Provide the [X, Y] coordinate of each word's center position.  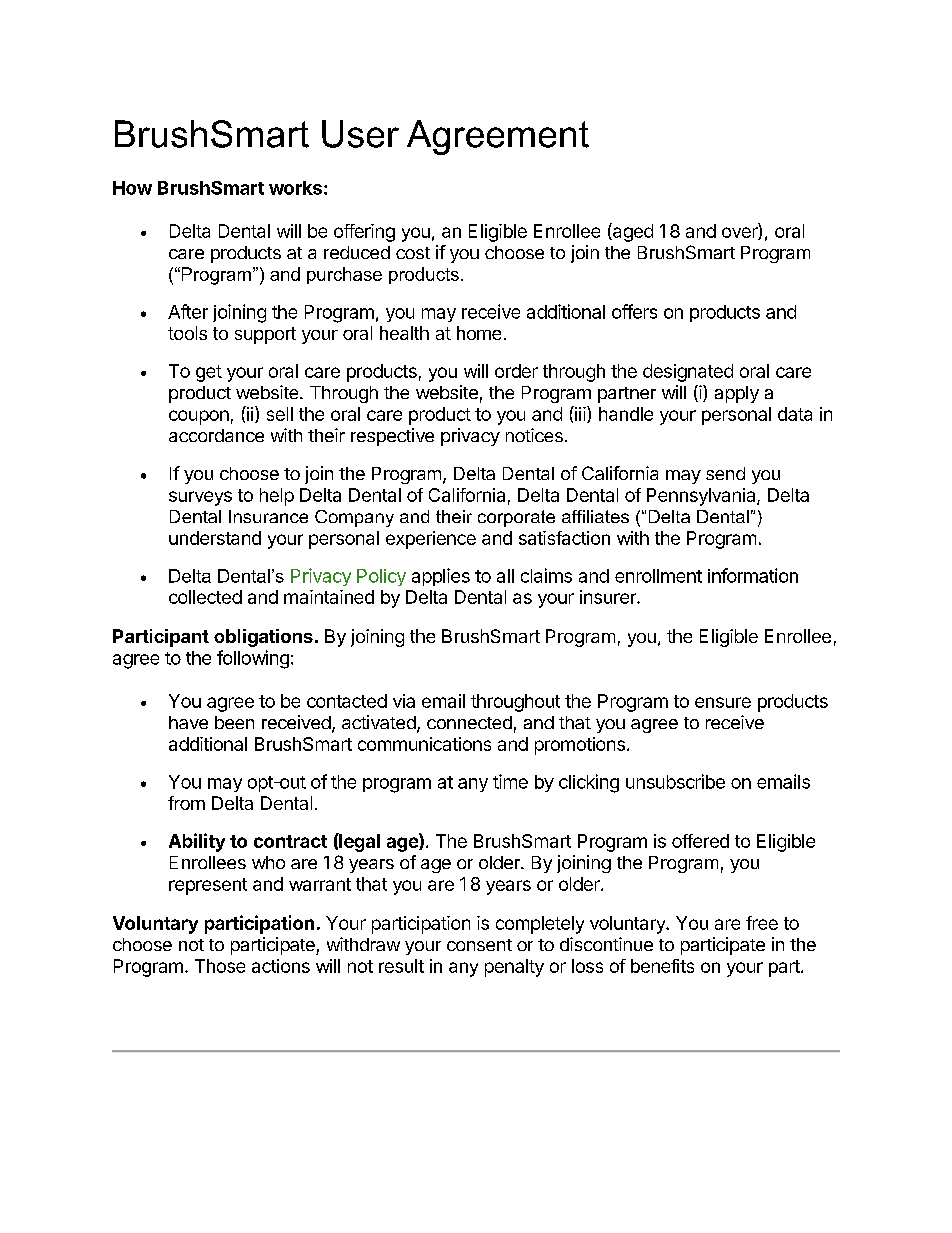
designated [688, 373]
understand [215, 538]
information [753, 575]
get [209, 373]
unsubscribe [675, 781]
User [360, 134]
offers [634, 311]
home [479, 333]
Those [220, 966]
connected [469, 722]
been [234, 722]
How [132, 188]
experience [431, 540]
